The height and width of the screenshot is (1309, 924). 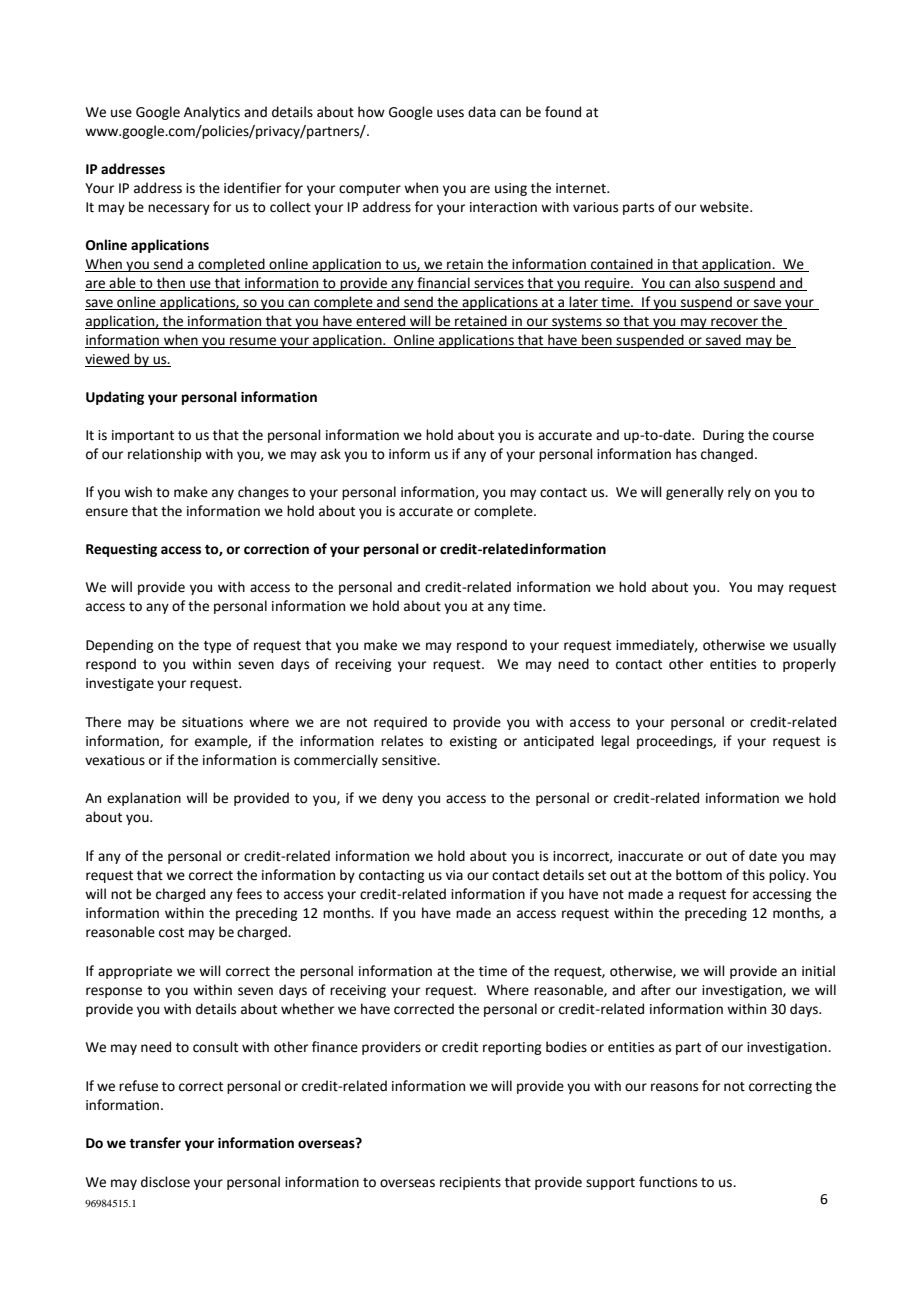 I want to click on deny, so click(x=397, y=799).
